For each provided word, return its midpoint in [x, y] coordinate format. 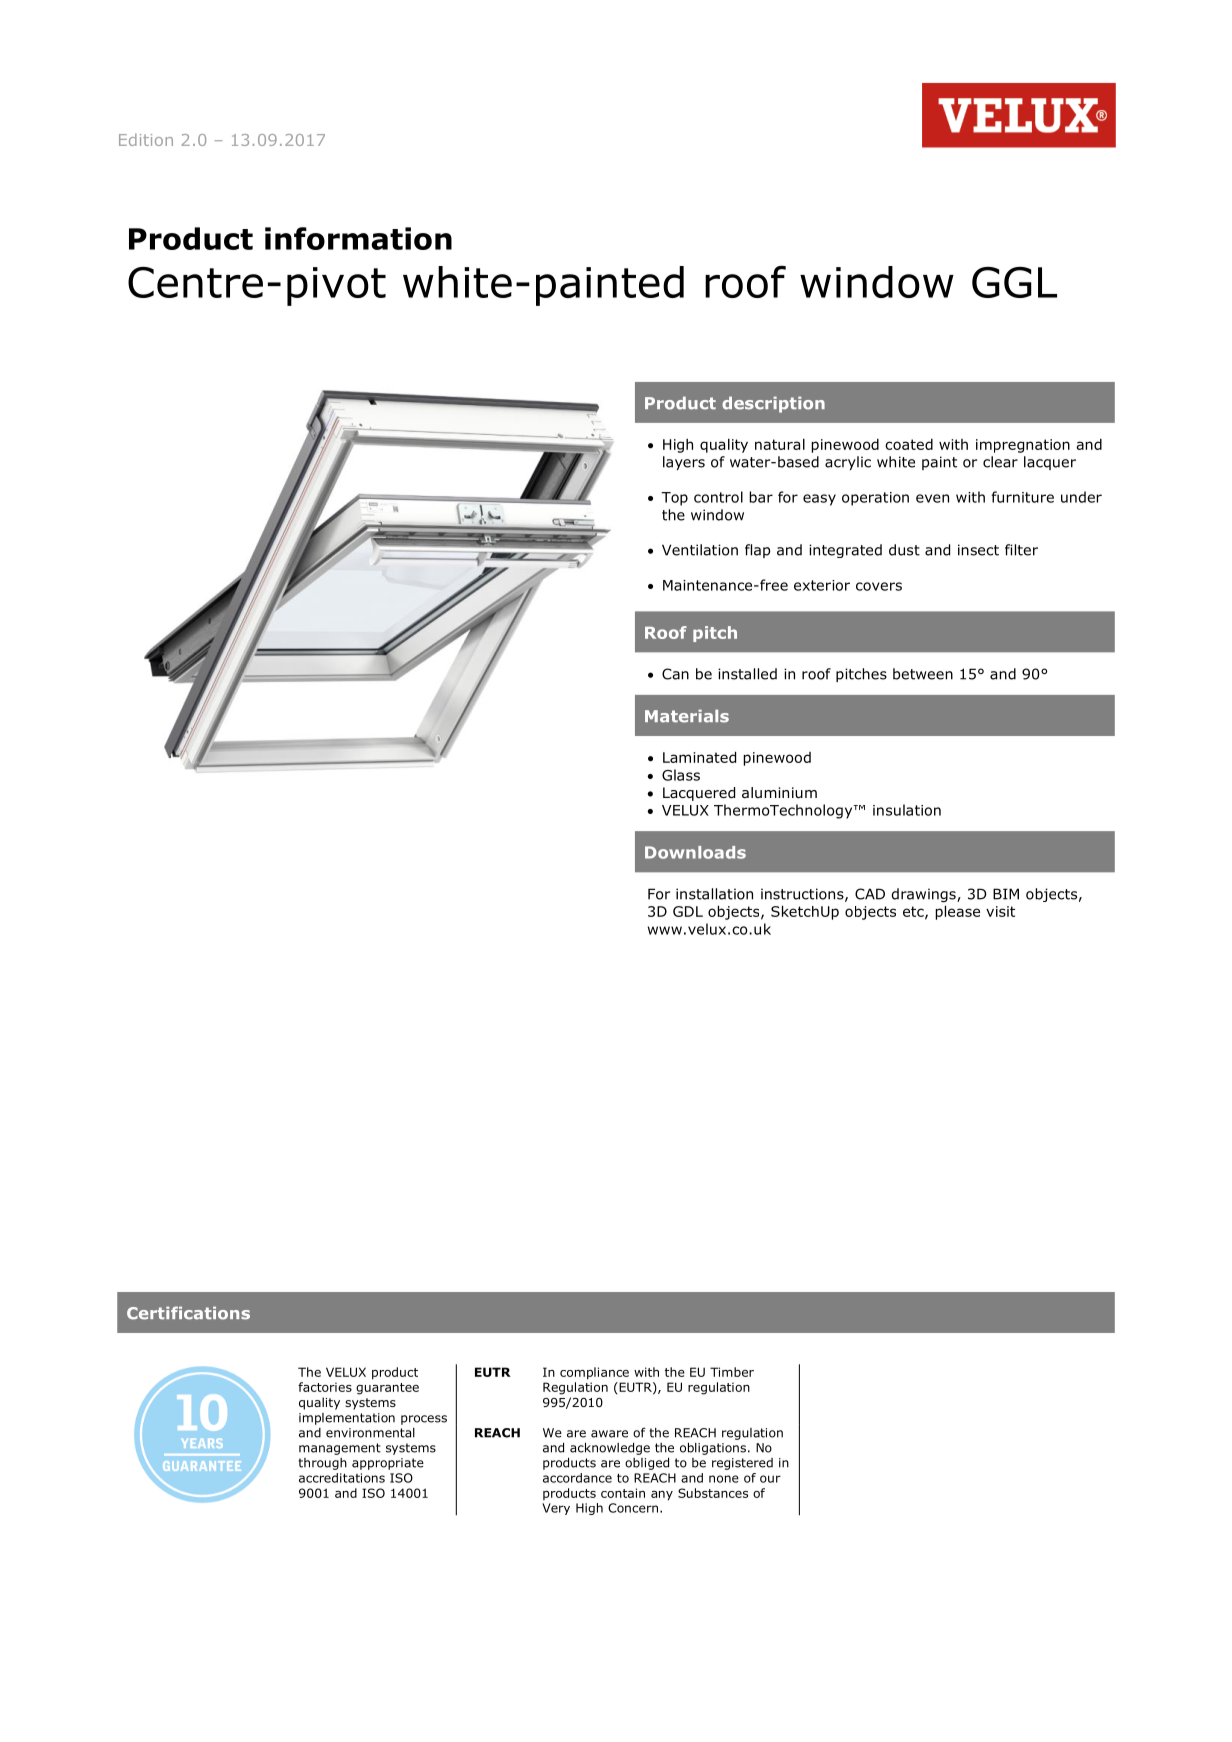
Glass [681, 775]
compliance [594, 1373]
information [358, 238]
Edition [146, 139]
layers [684, 463]
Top [674, 499]
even [932, 498]
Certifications [188, 1313]
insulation [907, 810]
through [322, 1464]
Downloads [695, 852]
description [773, 404]
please [957, 912]
